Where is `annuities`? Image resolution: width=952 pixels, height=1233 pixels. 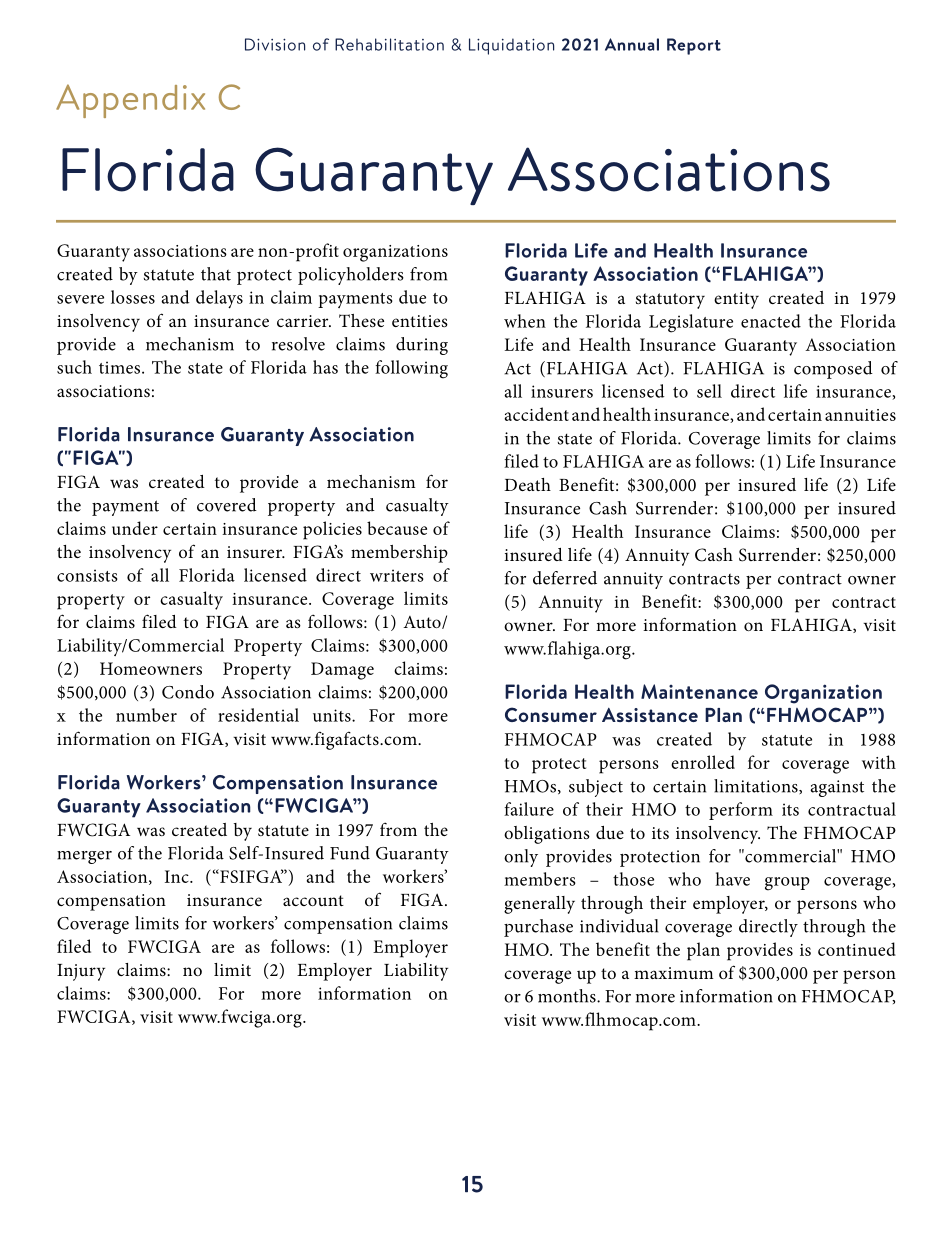
annuities is located at coordinates (860, 415).
